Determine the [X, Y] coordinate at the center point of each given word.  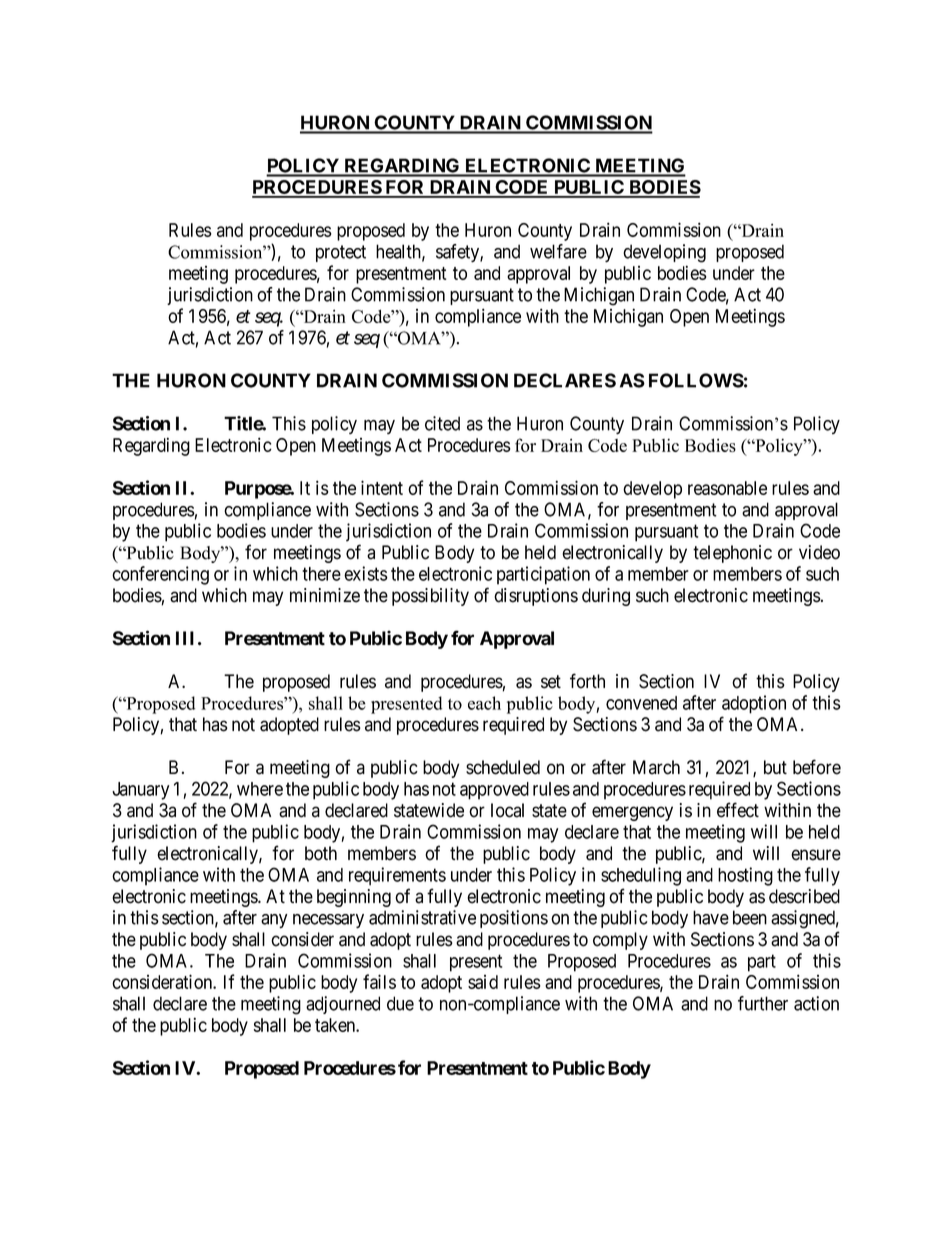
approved [494, 791]
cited [442, 423]
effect [738, 810]
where [260, 789]
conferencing [160, 575]
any [274, 921]
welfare [558, 251]
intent [382, 487]
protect [341, 253]
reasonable [727, 488]
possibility [430, 597]
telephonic [732, 554]
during [606, 597]
